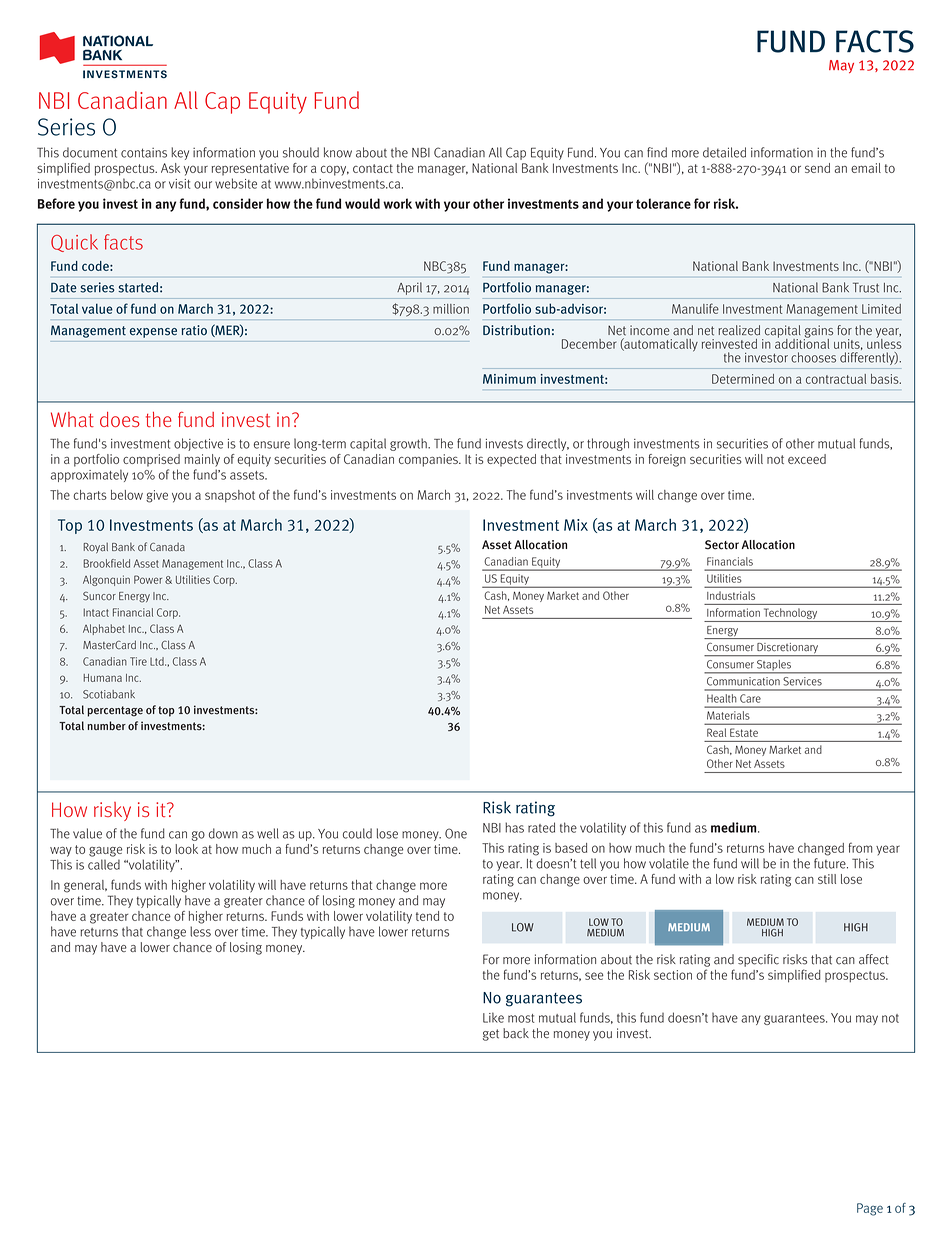 Image resolution: width=952 pixels, height=1233 pixels. What do you see at coordinates (758, 960) in the screenshot?
I see `specific` at bounding box center [758, 960].
